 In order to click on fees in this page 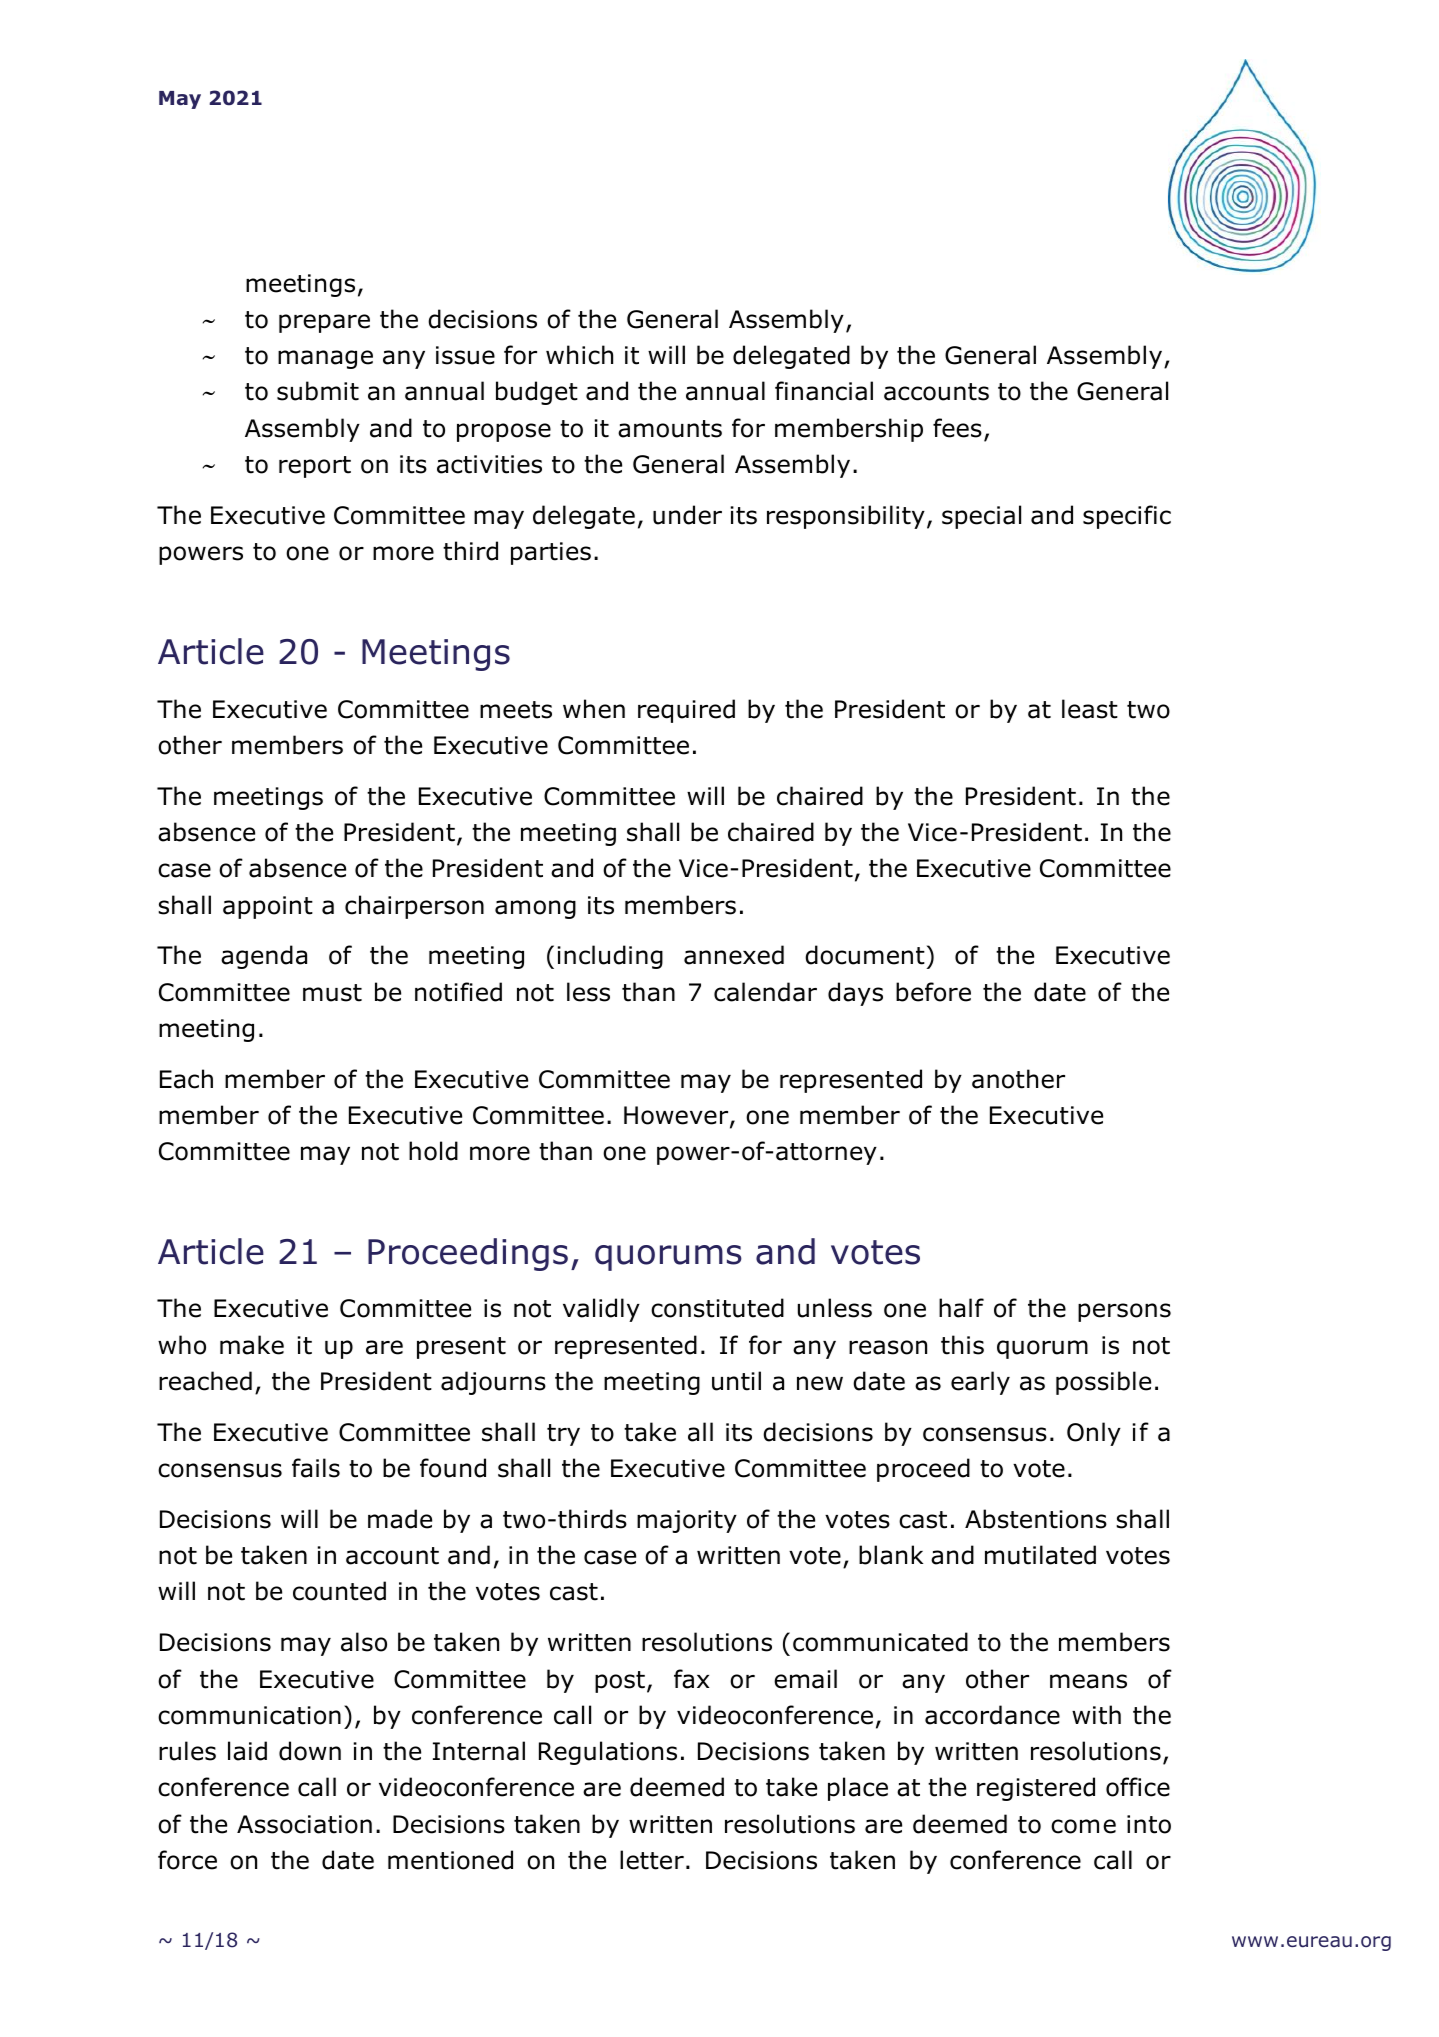, I will do `click(957, 428)`.
